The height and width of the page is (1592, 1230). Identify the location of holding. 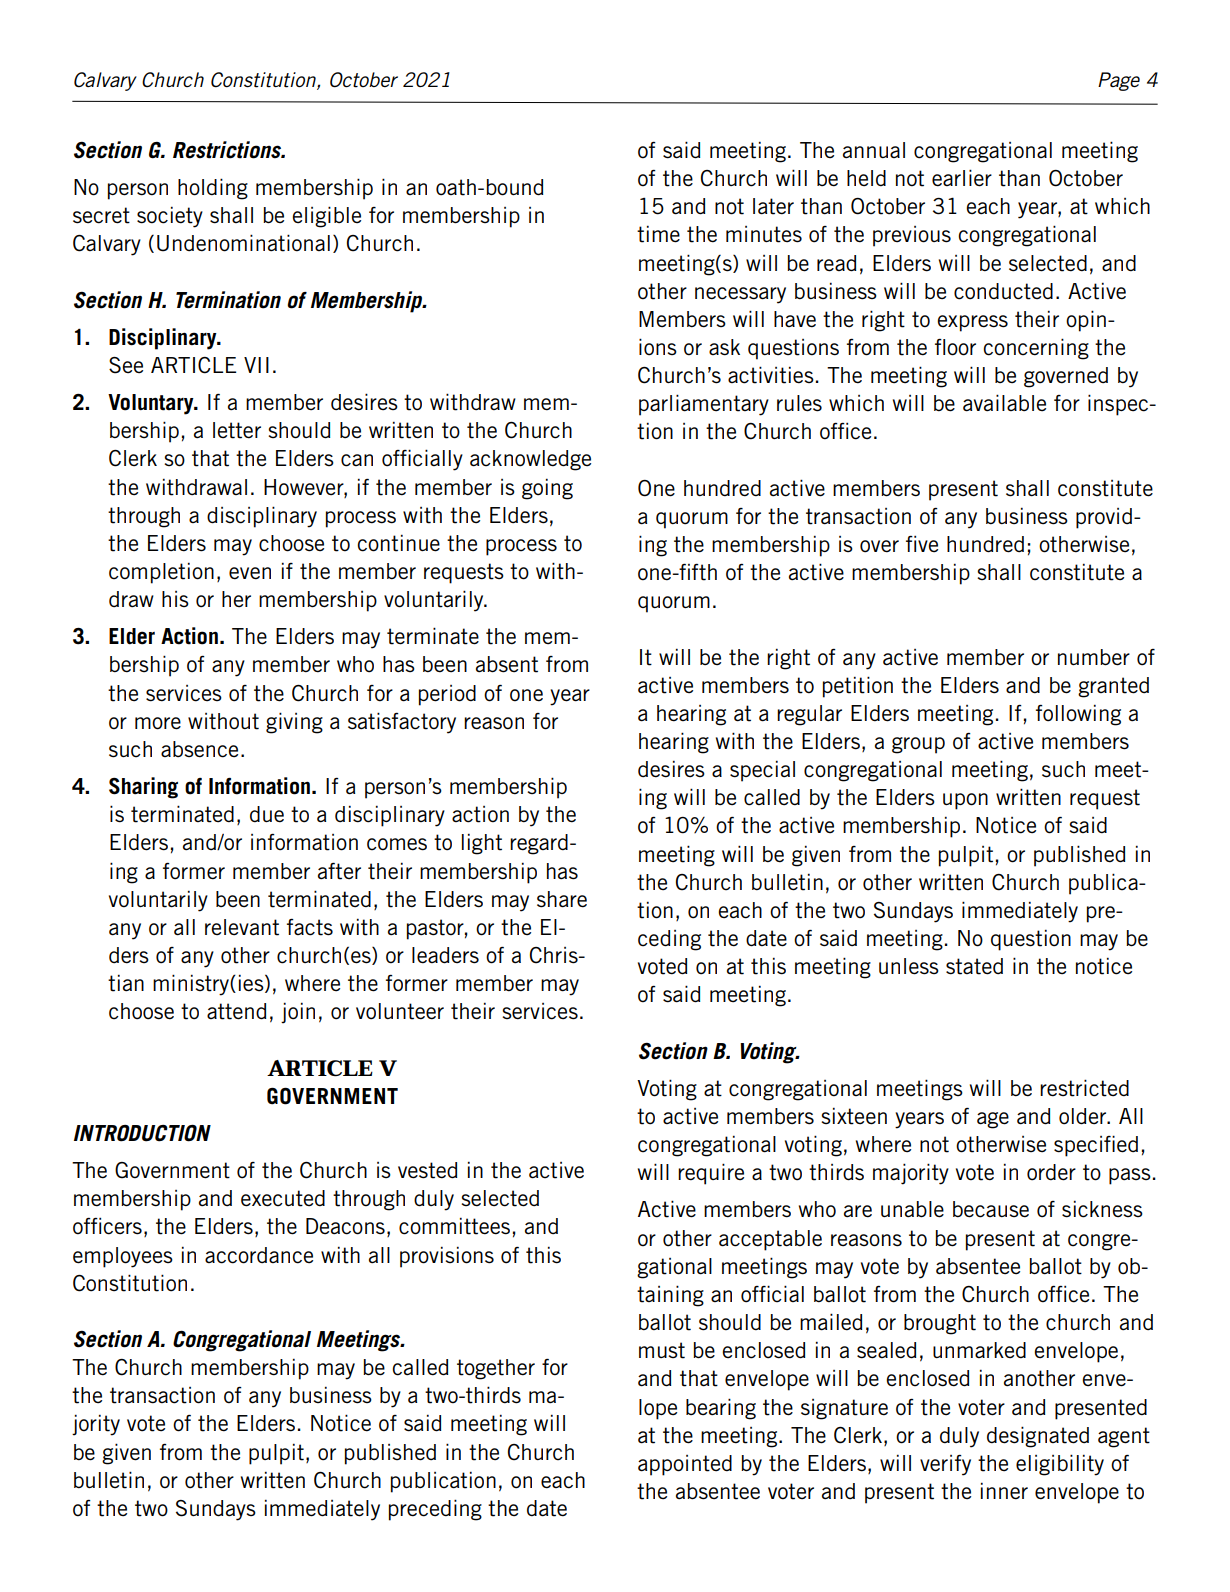
(213, 189).
